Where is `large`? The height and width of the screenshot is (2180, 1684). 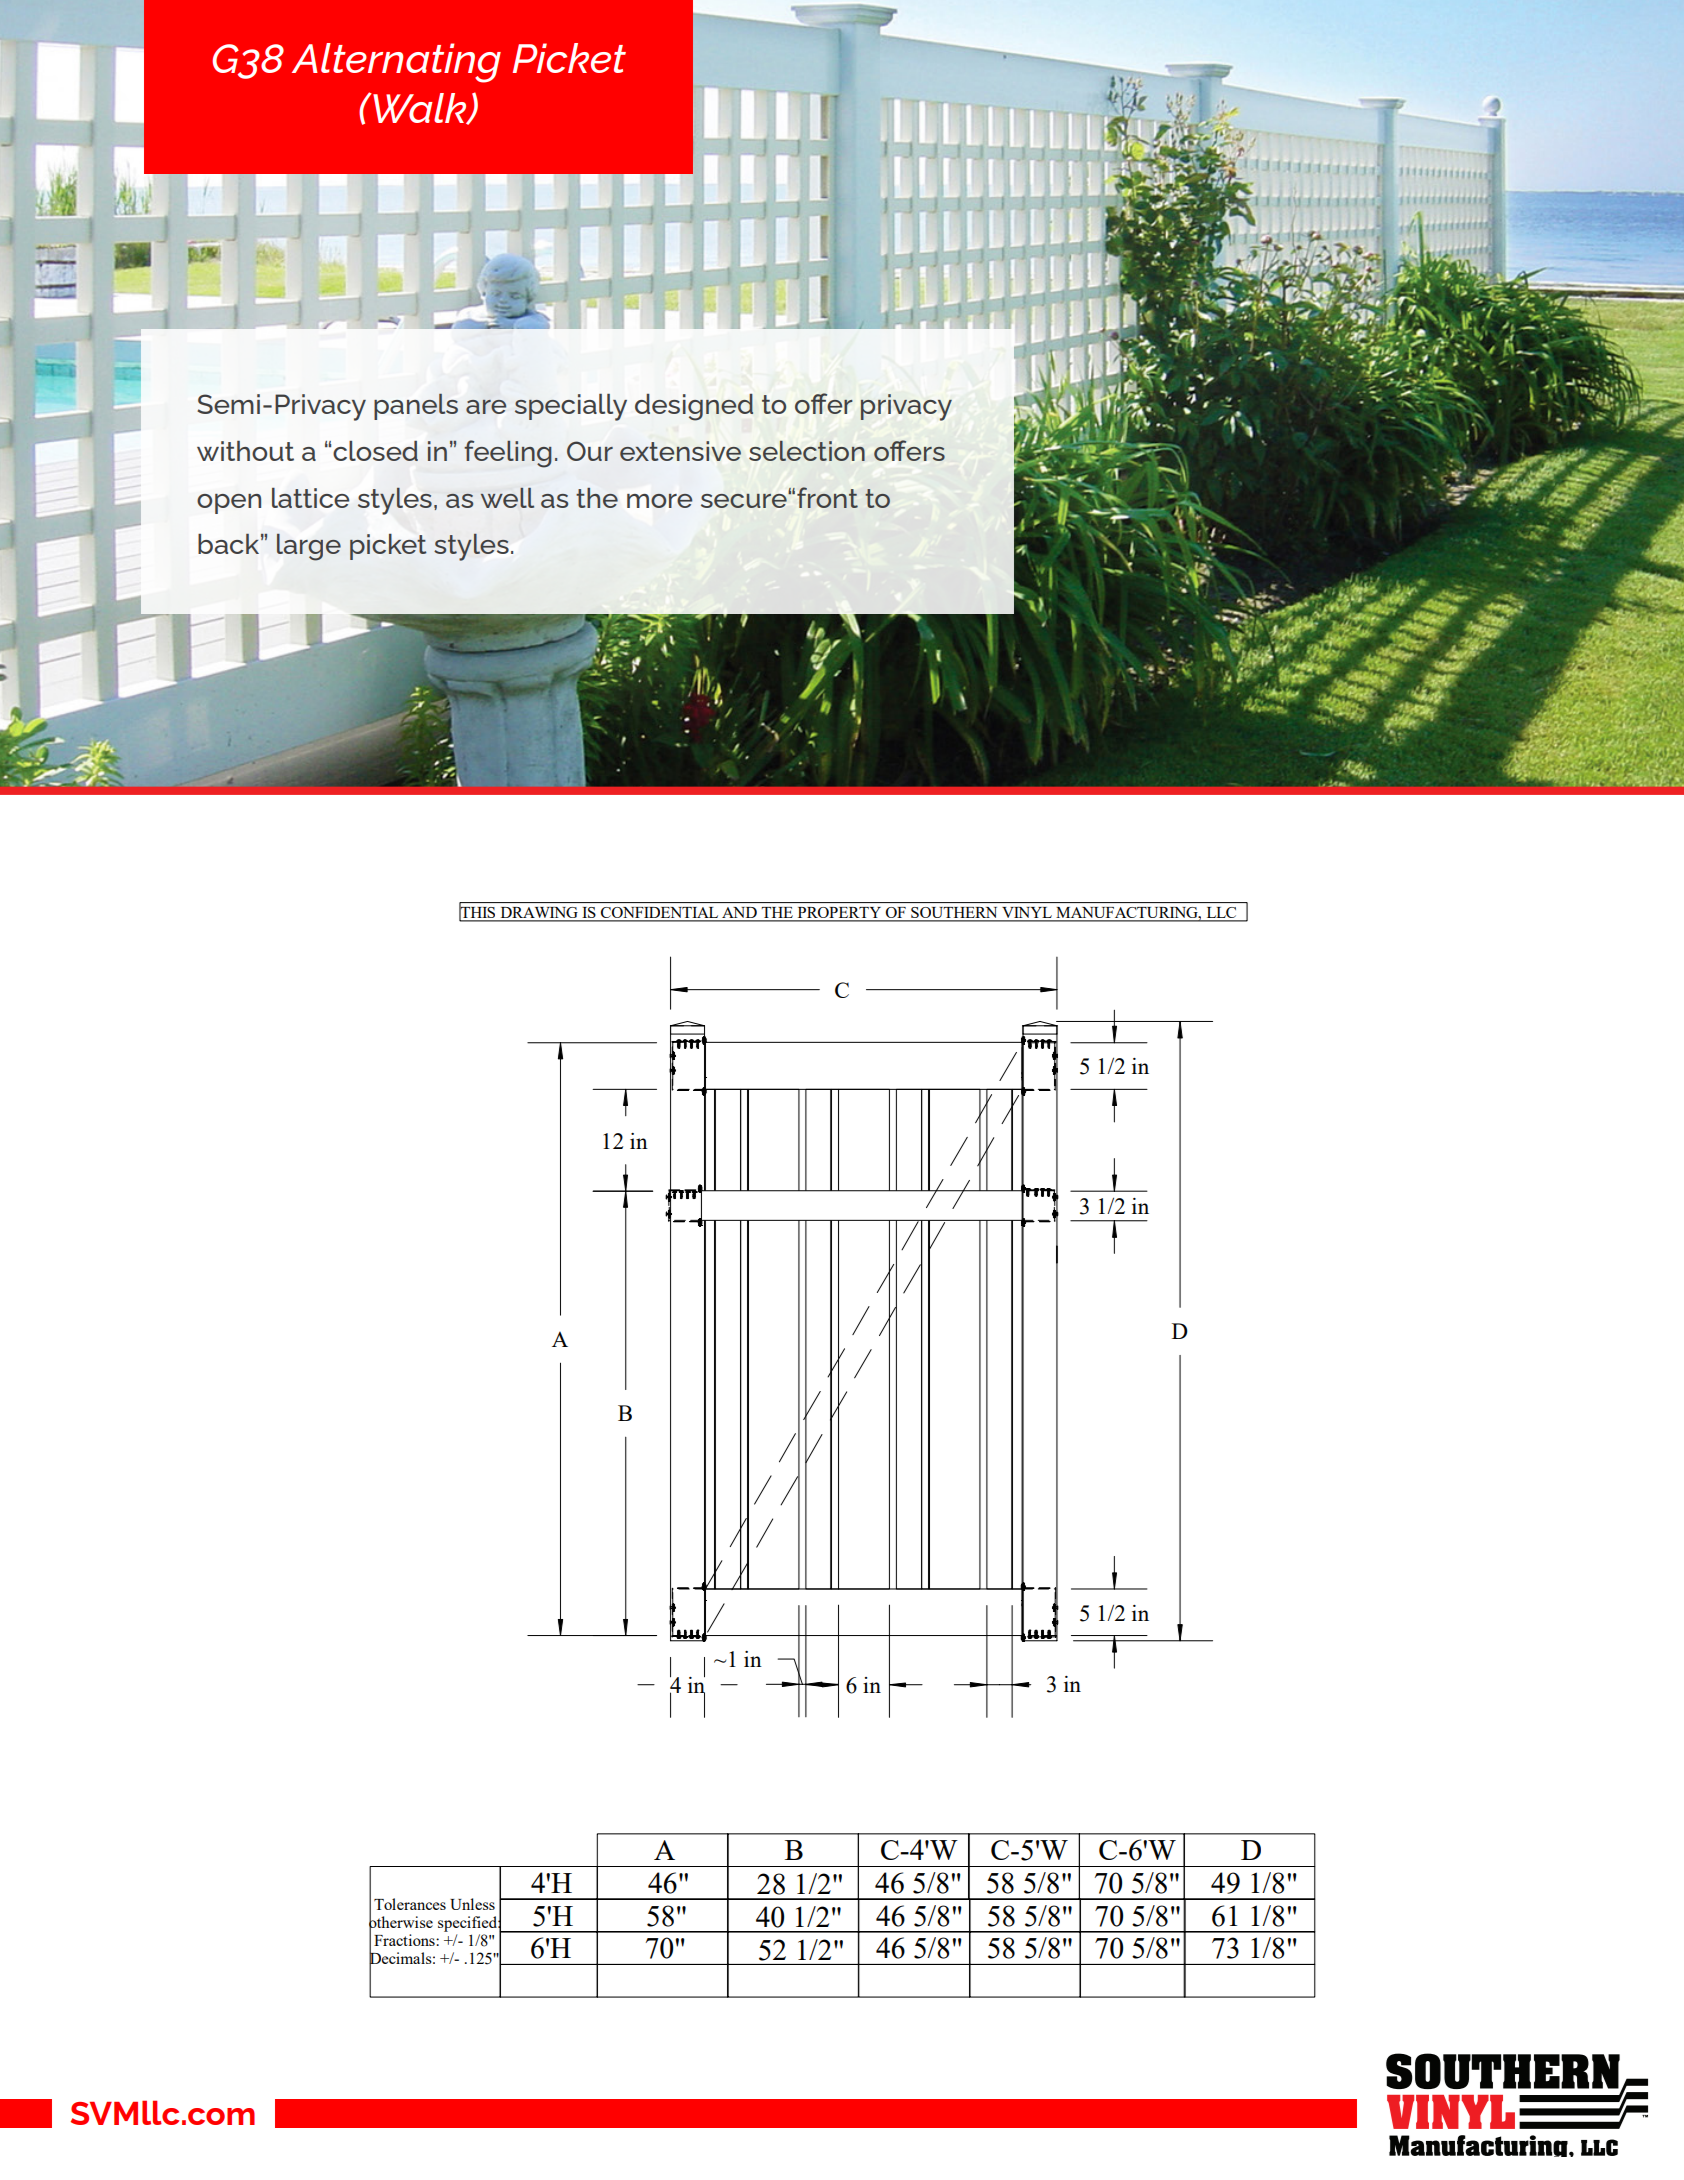
large is located at coordinates (309, 547).
